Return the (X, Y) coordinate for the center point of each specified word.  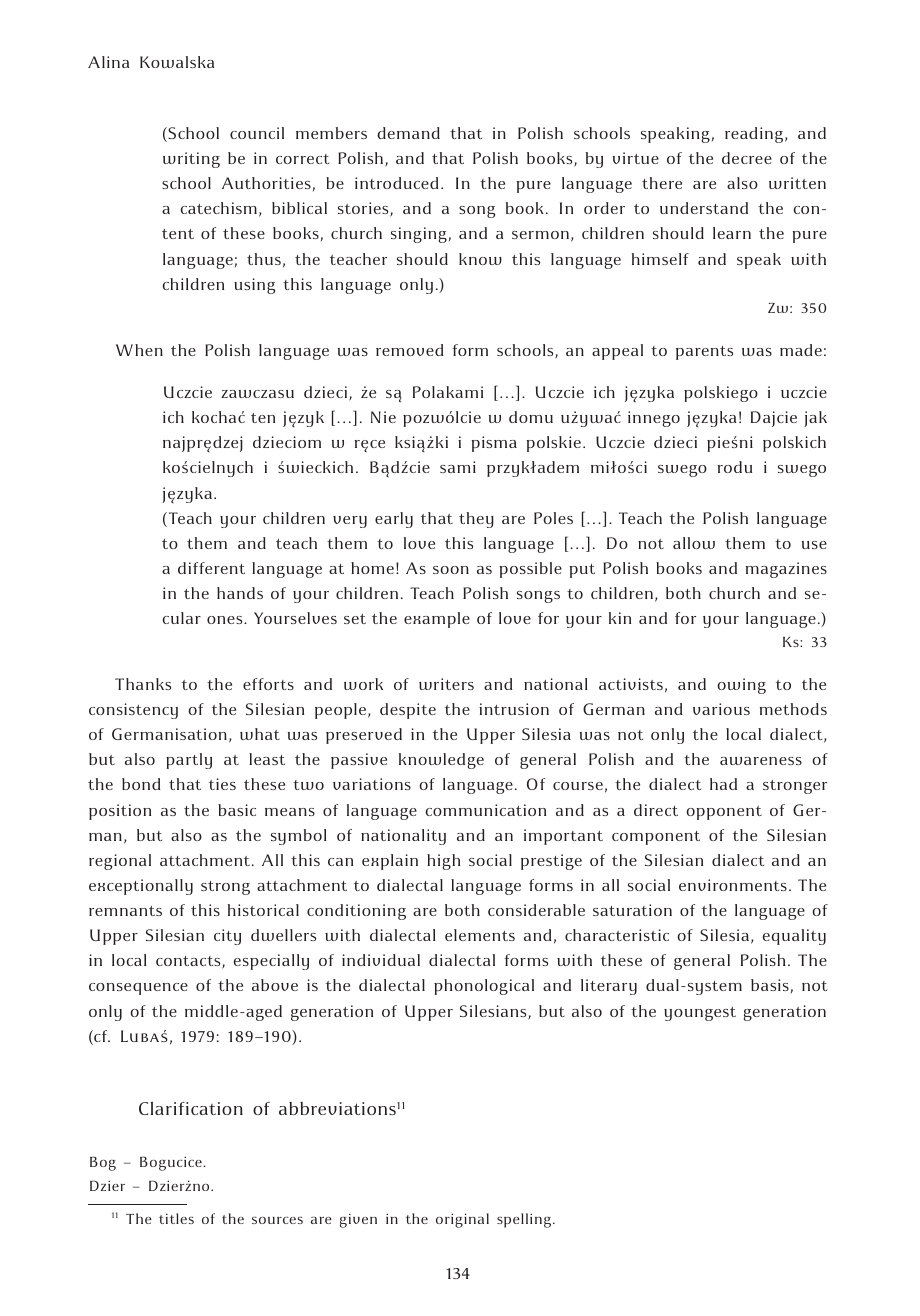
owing (741, 686)
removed (410, 350)
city (227, 937)
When (139, 350)
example (437, 620)
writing (191, 160)
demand (408, 133)
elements (480, 935)
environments (733, 885)
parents (704, 353)
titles (176, 1218)
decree (747, 158)
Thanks (143, 684)
